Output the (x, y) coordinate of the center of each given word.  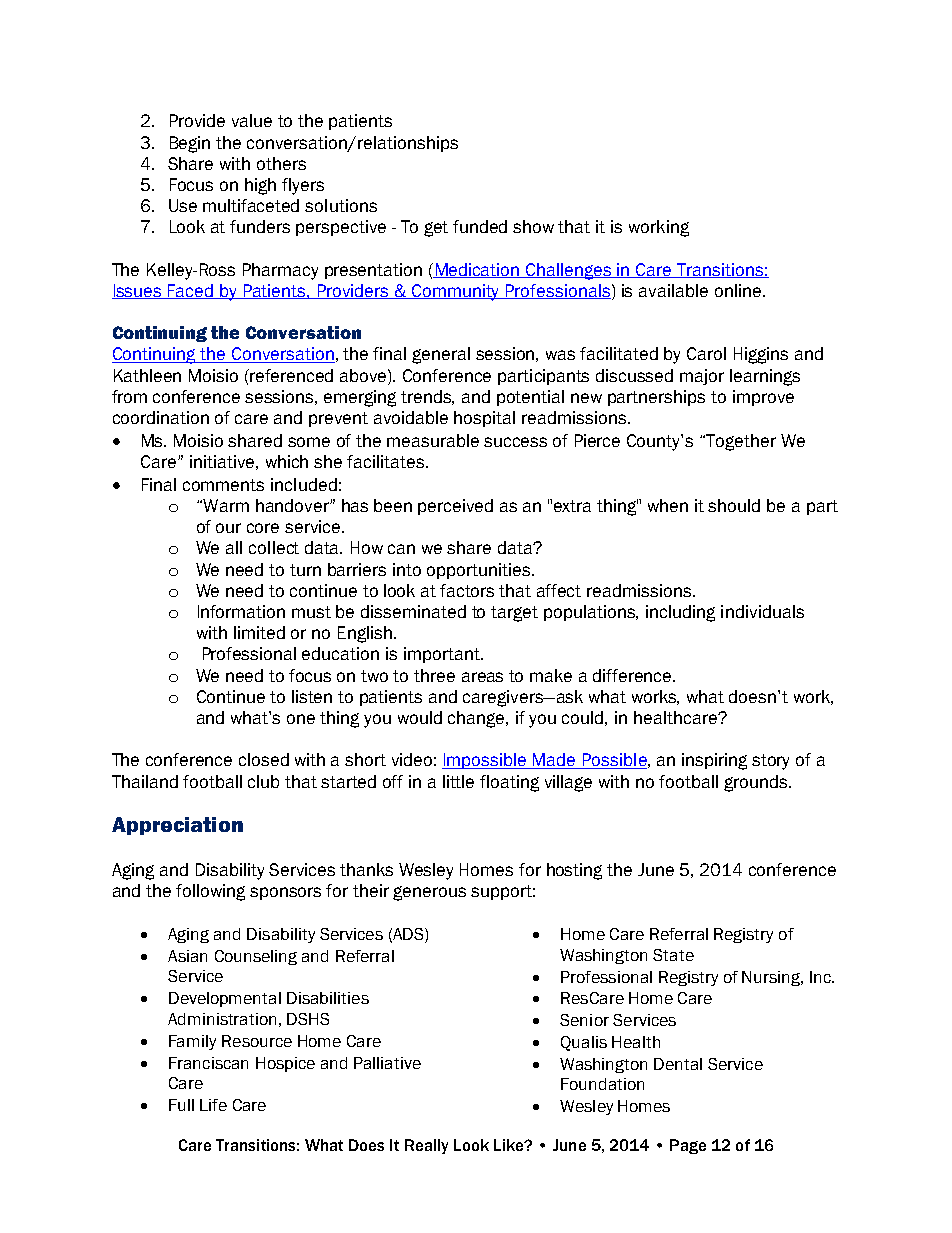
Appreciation (177, 826)
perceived (455, 507)
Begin (190, 144)
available (673, 290)
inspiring (714, 761)
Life (213, 1105)
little (458, 781)
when (668, 505)
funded (480, 226)
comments (223, 485)
